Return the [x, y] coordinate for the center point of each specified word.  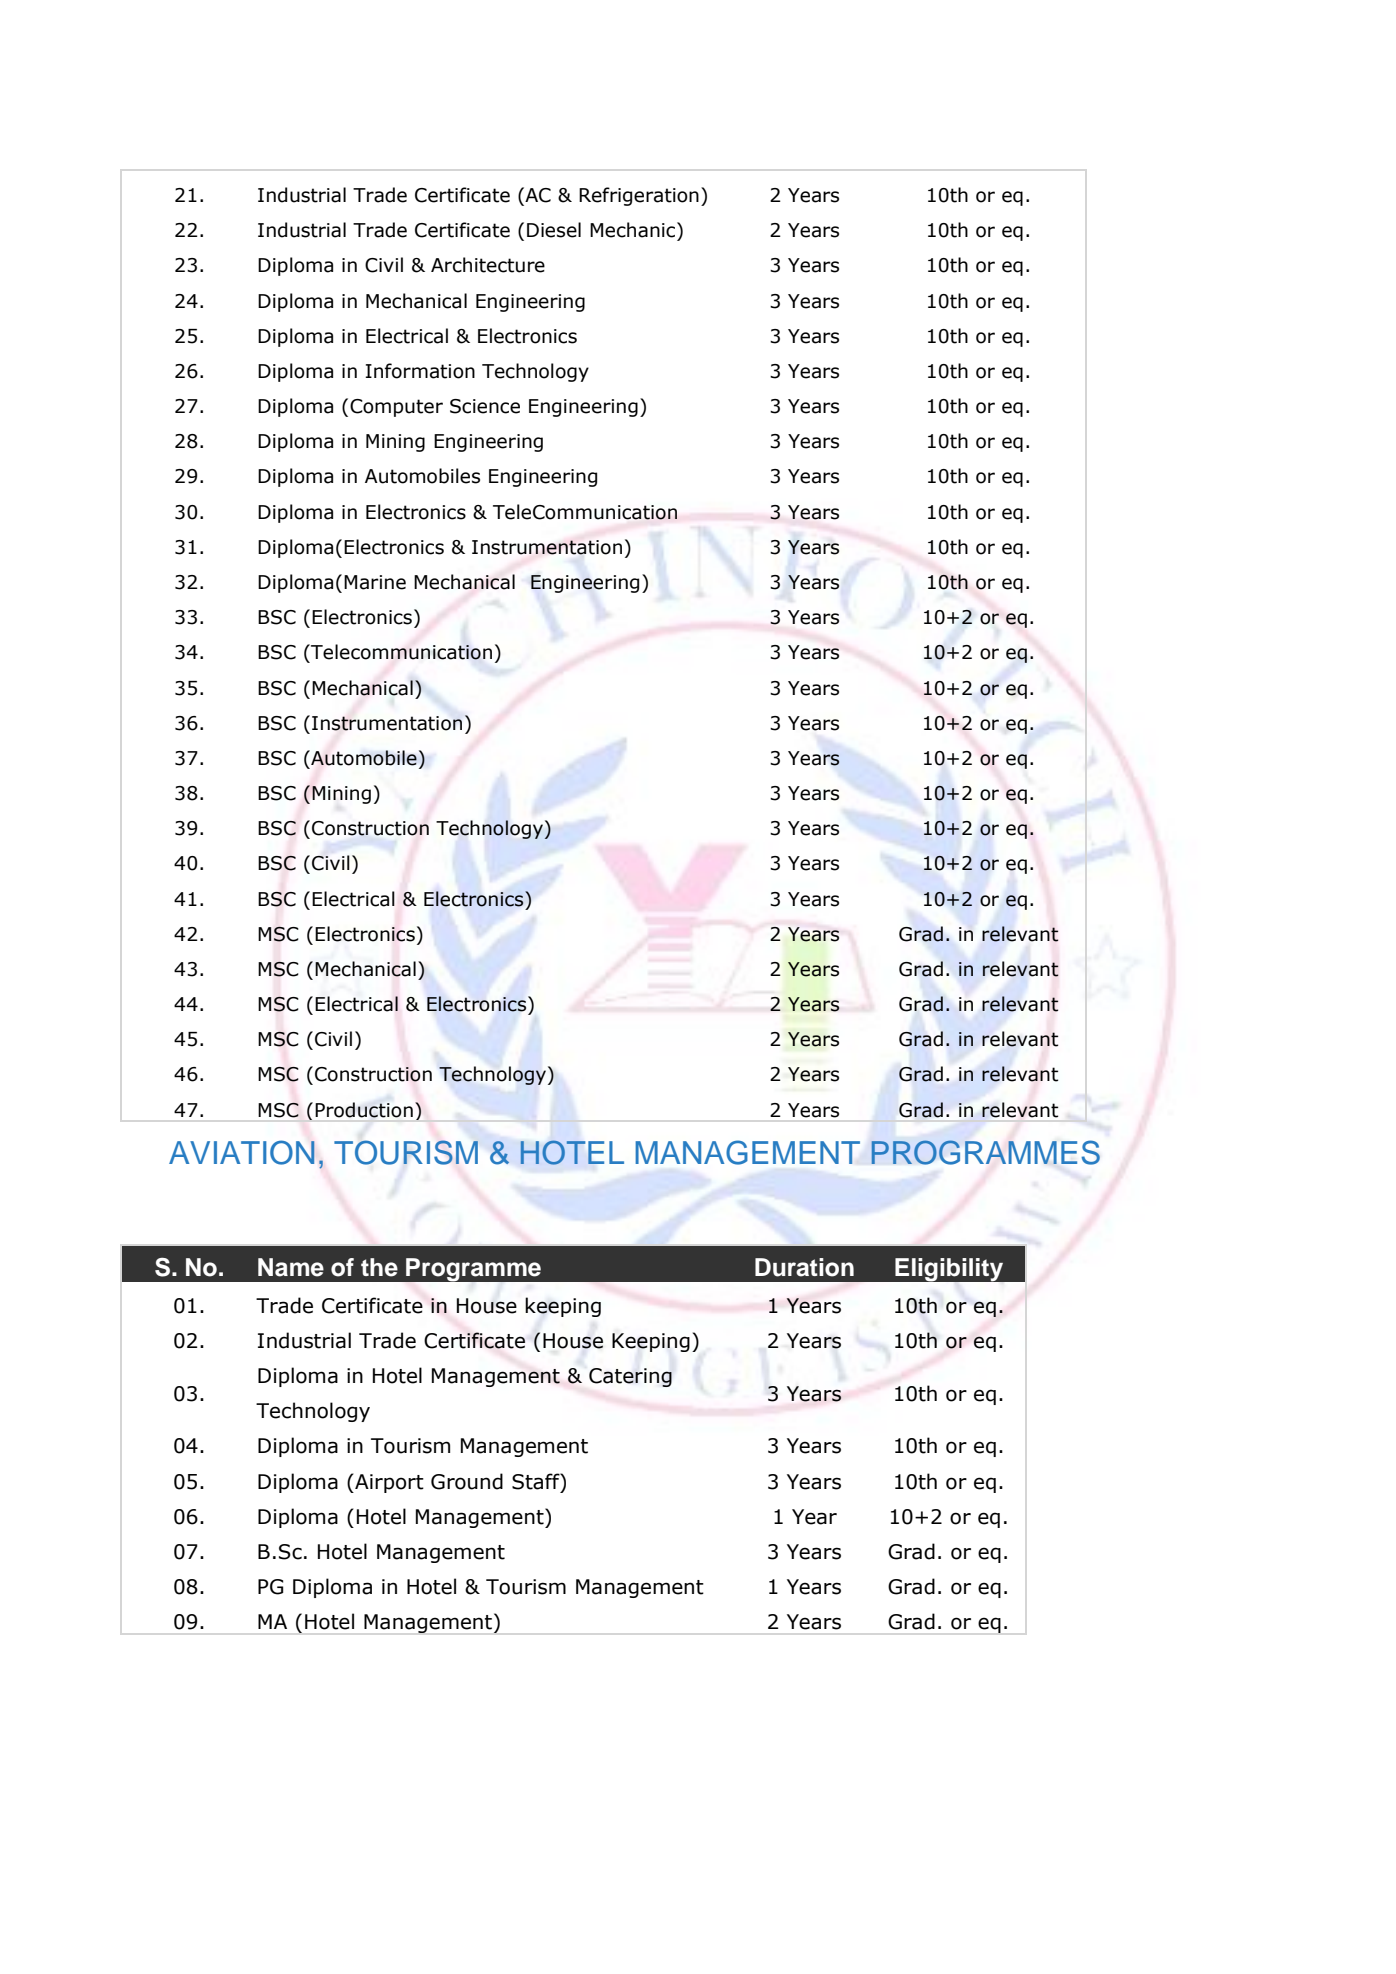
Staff [537, 1481]
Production [364, 1110]
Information [420, 371]
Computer [396, 408]
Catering [630, 1377]
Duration [804, 1267]
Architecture [488, 265]
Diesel [554, 230]
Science [485, 406]
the [379, 1267]
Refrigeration [639, 196]
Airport [388, 1483]
